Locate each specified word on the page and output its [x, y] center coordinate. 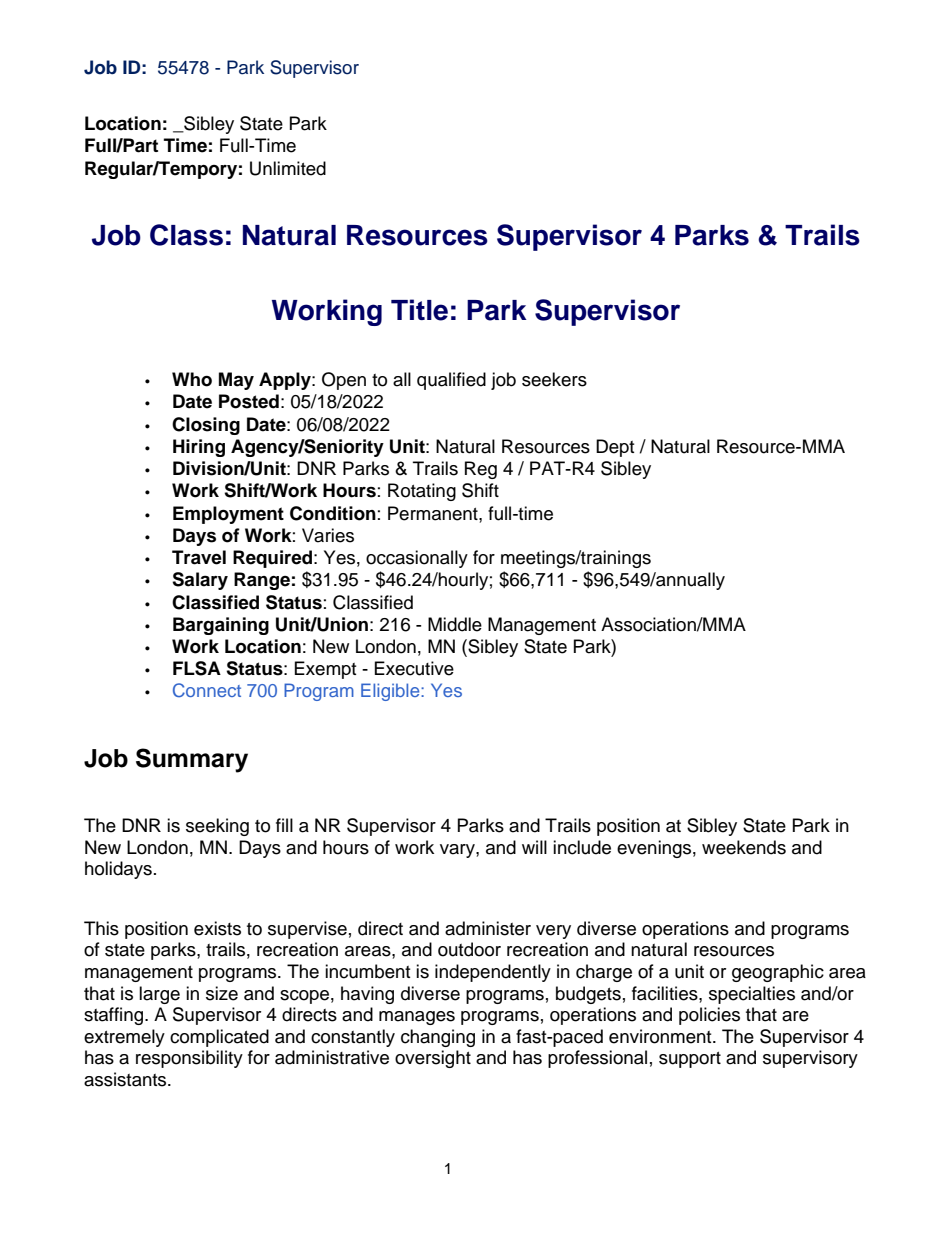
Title [419, 310]
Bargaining [221, 626]
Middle [455, 624]
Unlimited [288, 168]
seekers [554, 379]
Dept [615, 448]
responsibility [189, 1059]
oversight [433, 1059]
